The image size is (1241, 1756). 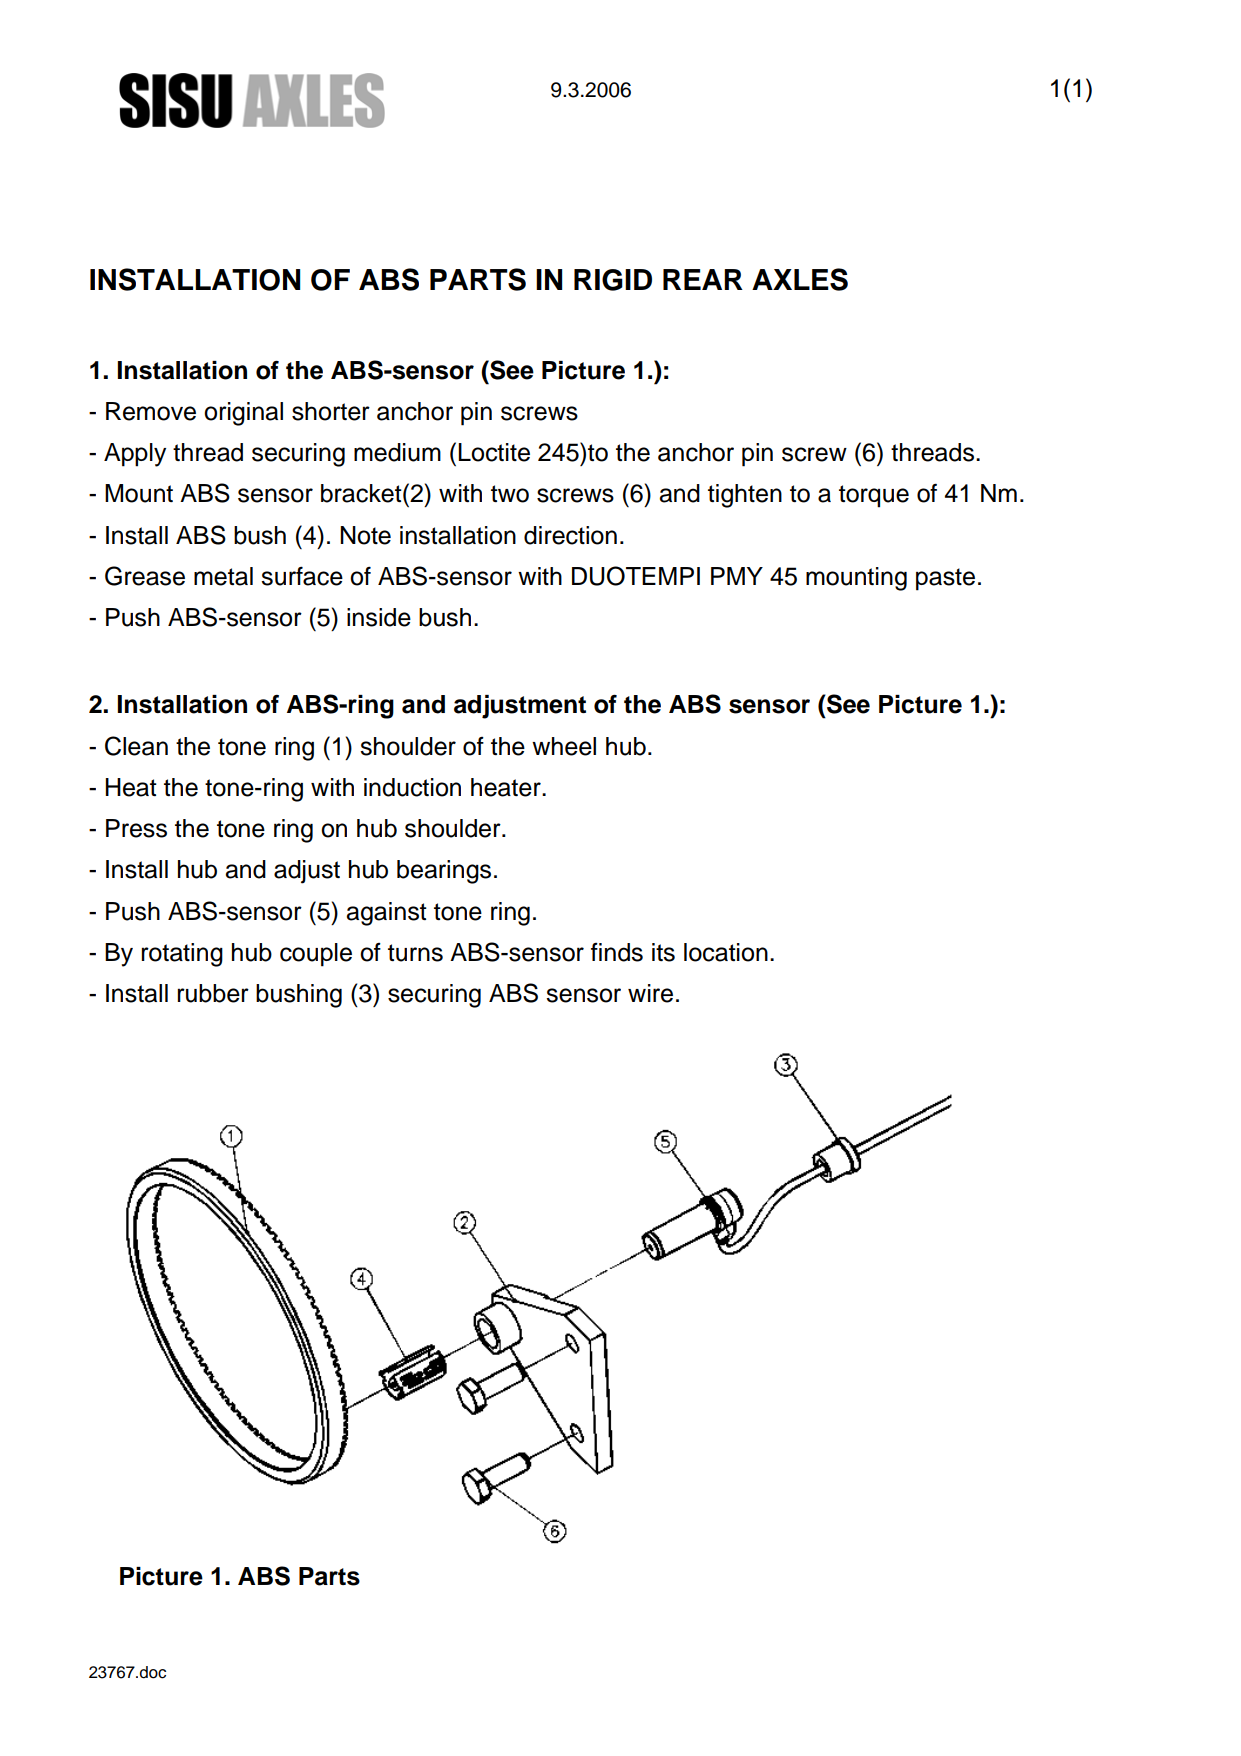 What do you see at coordinates (379, 617) in the page?
I see `inside` at bounding box center [379, 617].
